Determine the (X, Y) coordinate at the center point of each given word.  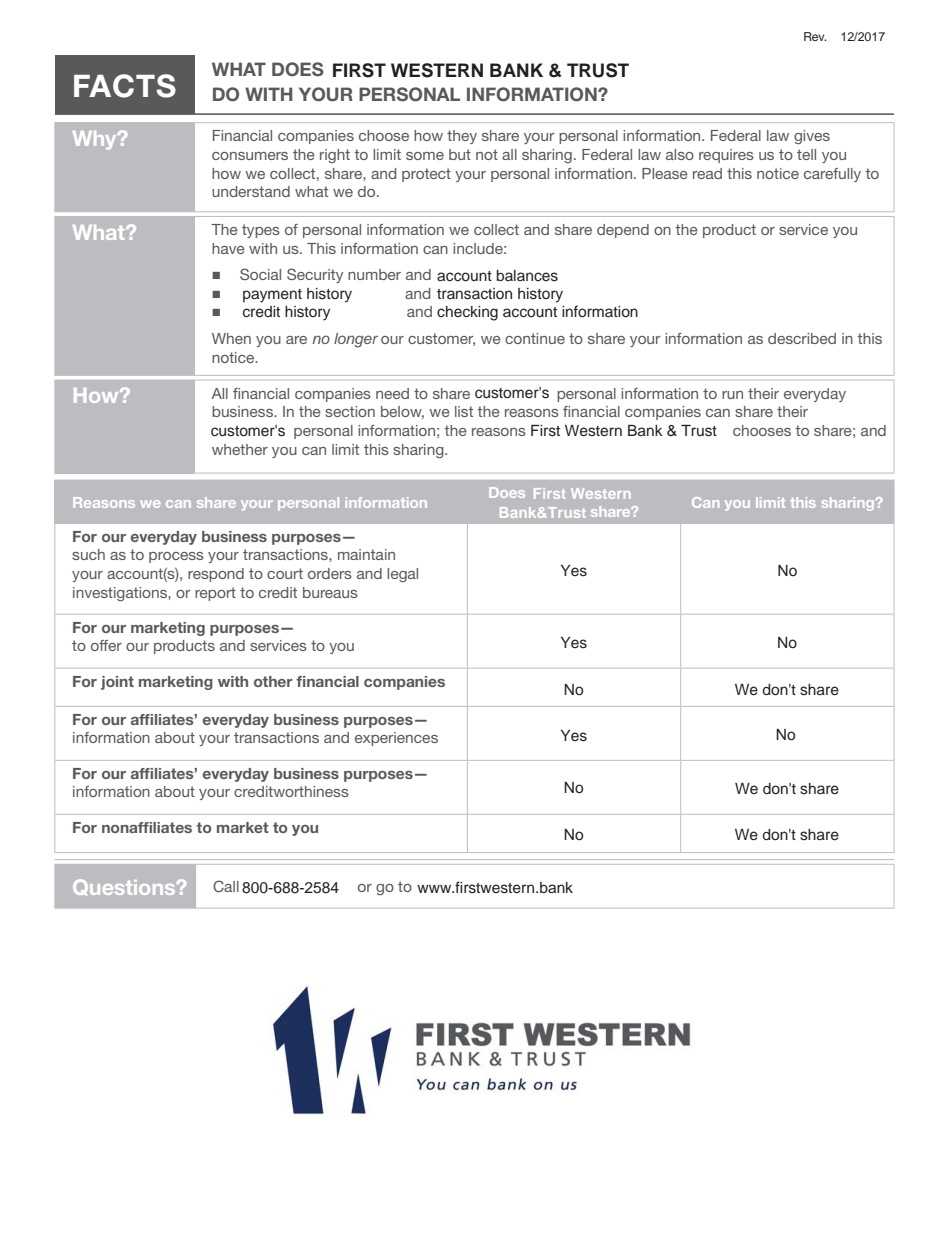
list (464, 411)
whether (240, 449)
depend (623, 231)
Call (226, 886)
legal (402, 575)
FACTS (125, 86)
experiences (396, 739)
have (228, 248)
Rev (815, 36)
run (732, 395)
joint (117, 683)
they (462, 137)
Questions (125, 887)
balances (527, 276)
